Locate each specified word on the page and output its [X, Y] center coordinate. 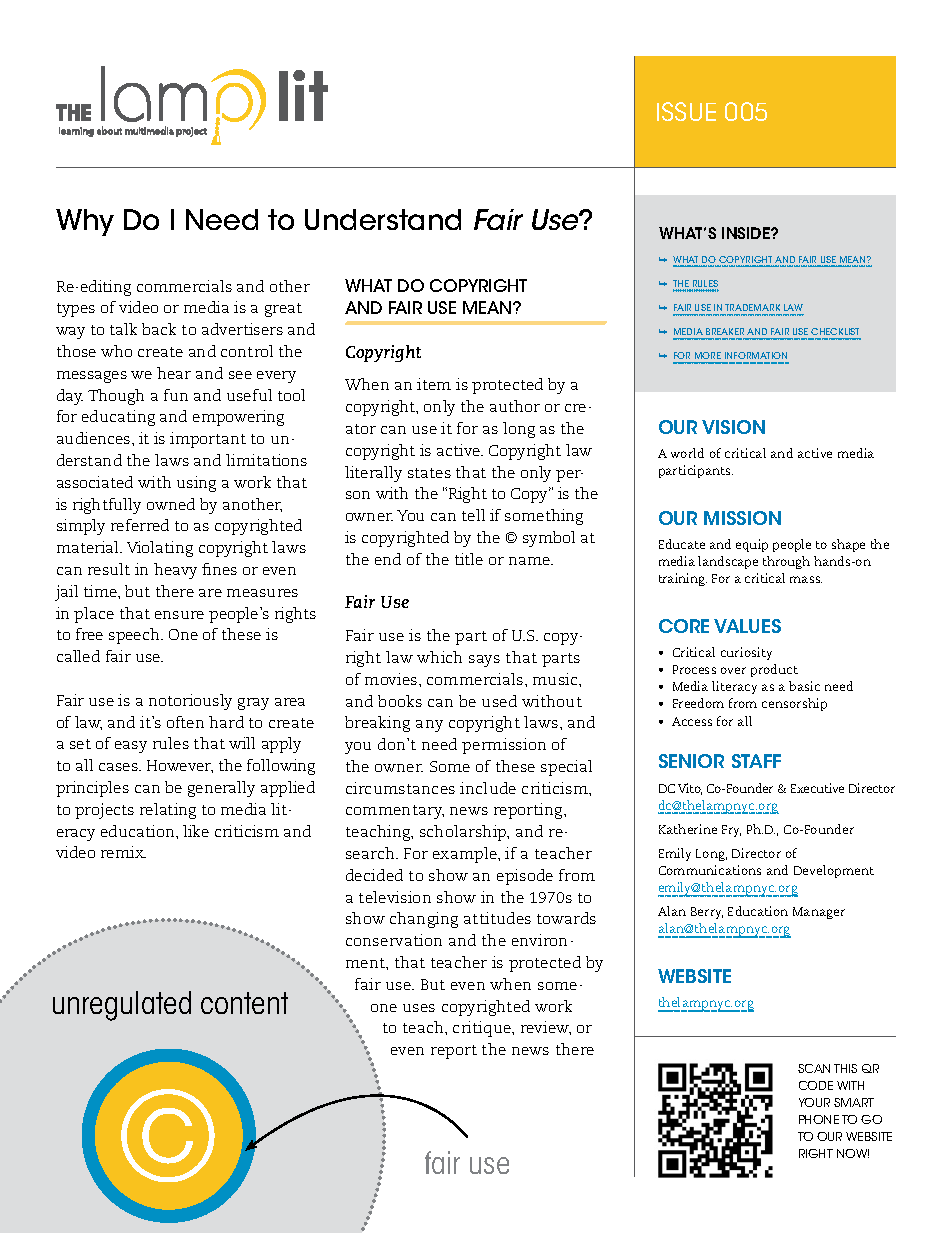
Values [747, 626]
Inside [747, 233]
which [439, 657]
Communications [710, 870]
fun [176, 395]
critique [483, 1029]
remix [123, 852]
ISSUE [686, 111]
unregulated [122, 1006]
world [687, 453]
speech [135, 636]
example [466, 855]
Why [85, 222]
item [434, 384]
